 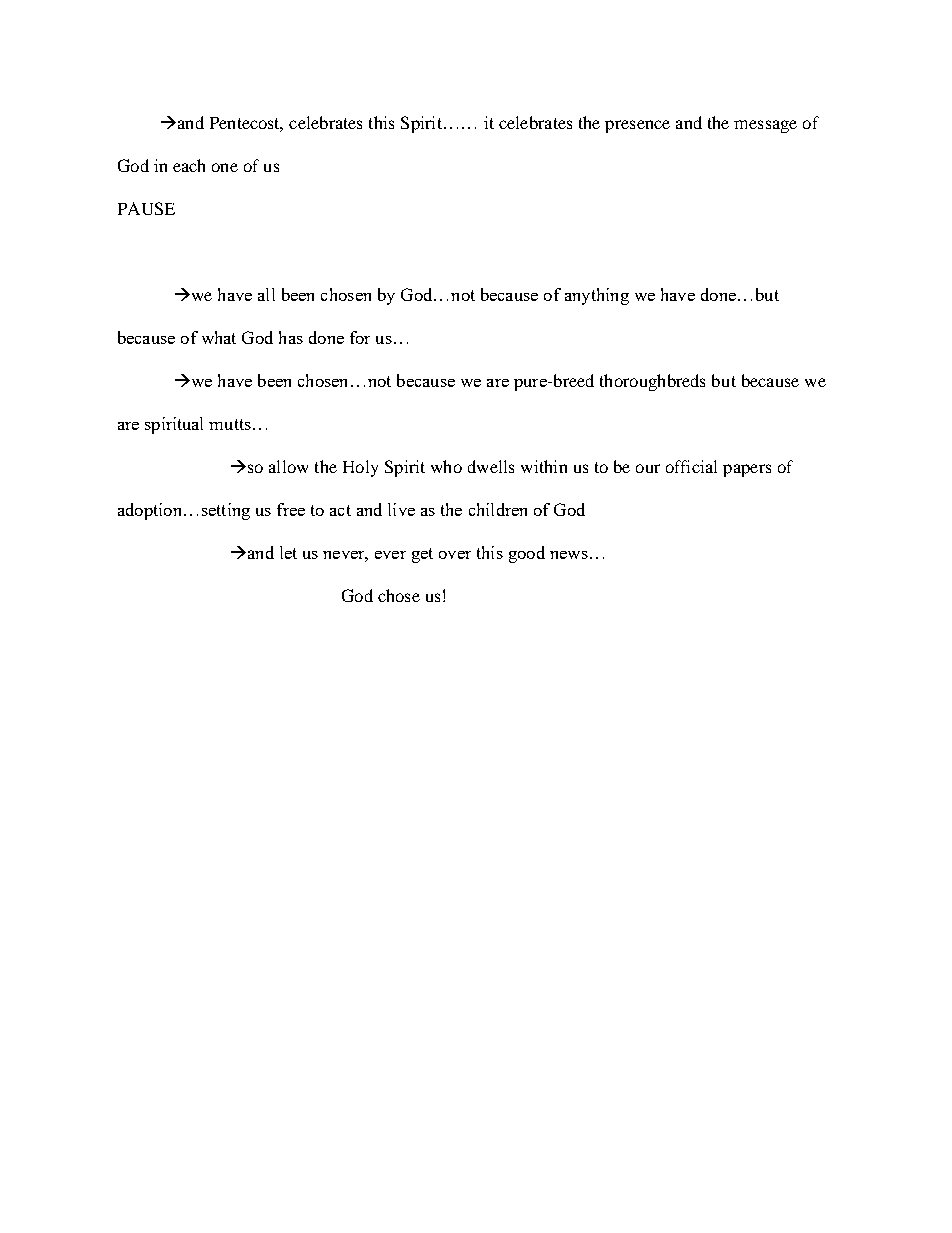 What do you see at coordinates (288, 552) in the screenshot?
I see `let` at bounding box center [288, 552].
